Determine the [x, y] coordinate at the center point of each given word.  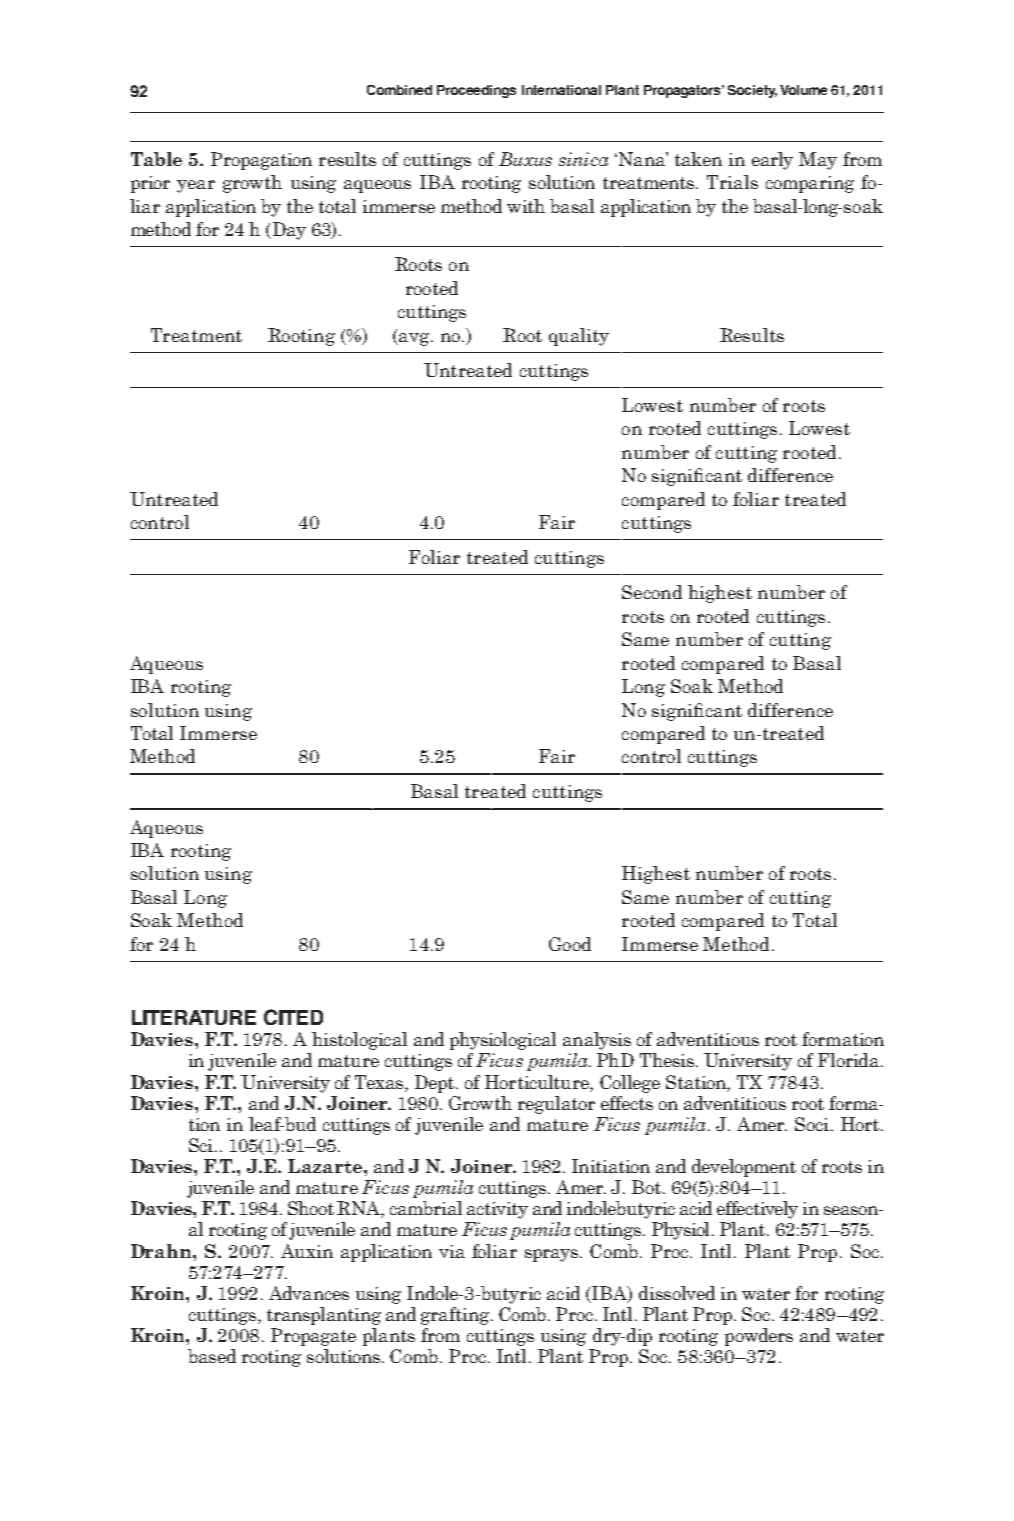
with [526, 206]
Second [652, 592]
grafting [457, 1316]
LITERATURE [194, 1017]
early [772, 161]
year [196, 186]
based [212, 1356]
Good [570, 944]
